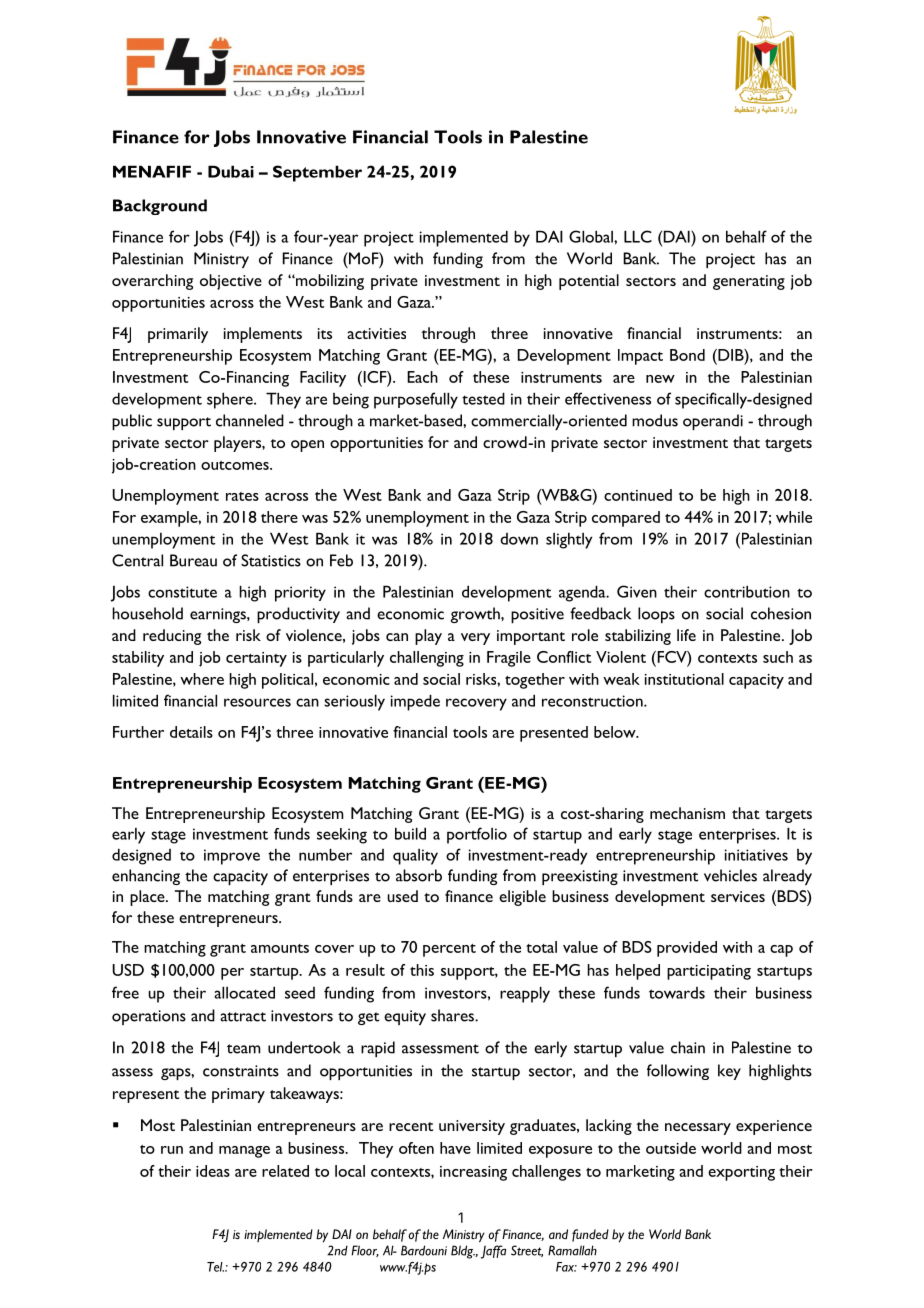 The width and height of the screenshot is (924, 1308). What do you see at coordinates (519, 539) in the screenshot?
I see `down` at bounding box center [519, 539].
